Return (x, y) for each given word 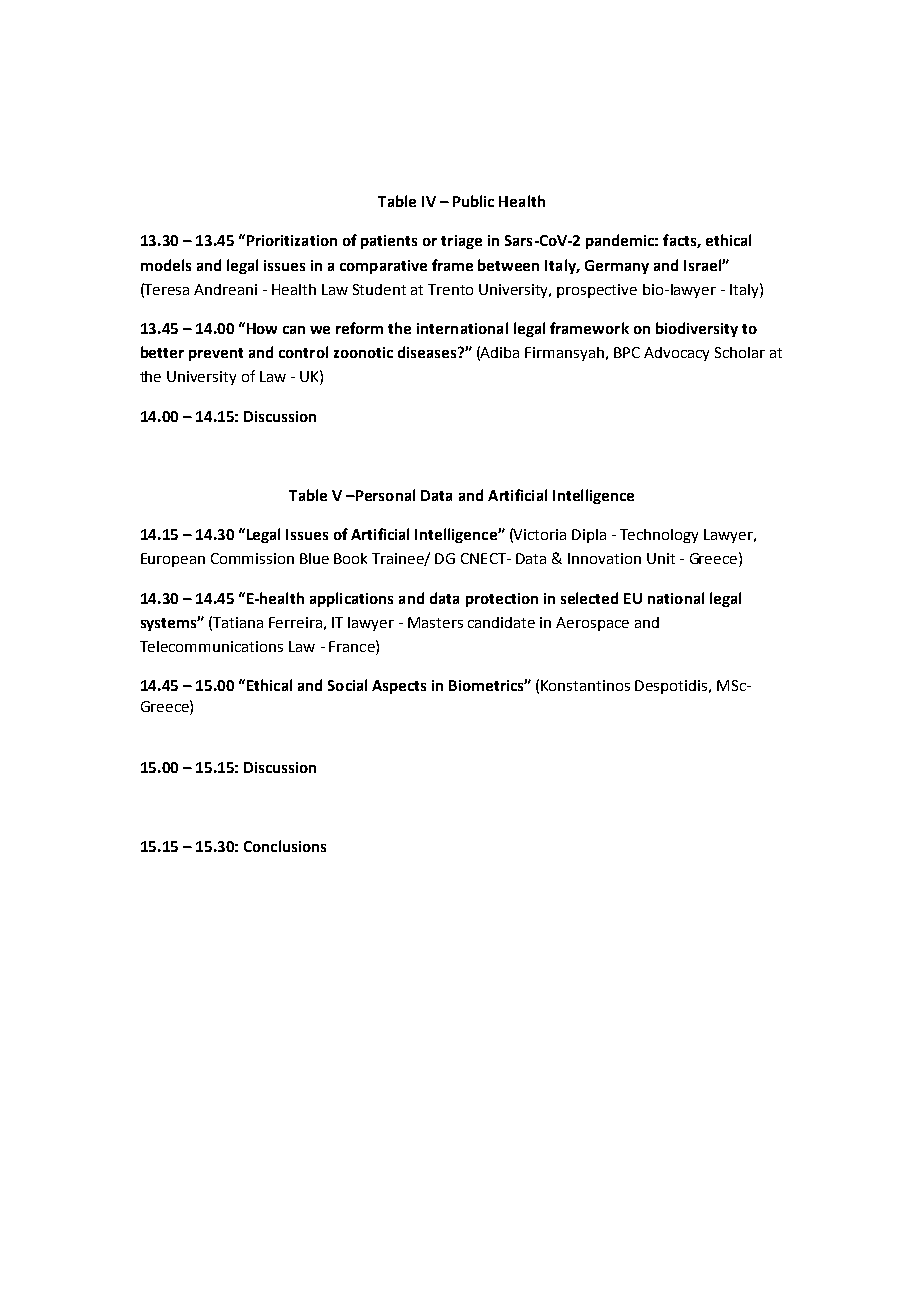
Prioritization (290, 240)
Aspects (399, 687)
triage (461, 242)
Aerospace (592, 624)
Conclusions (285, 846)
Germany (617, 267)
